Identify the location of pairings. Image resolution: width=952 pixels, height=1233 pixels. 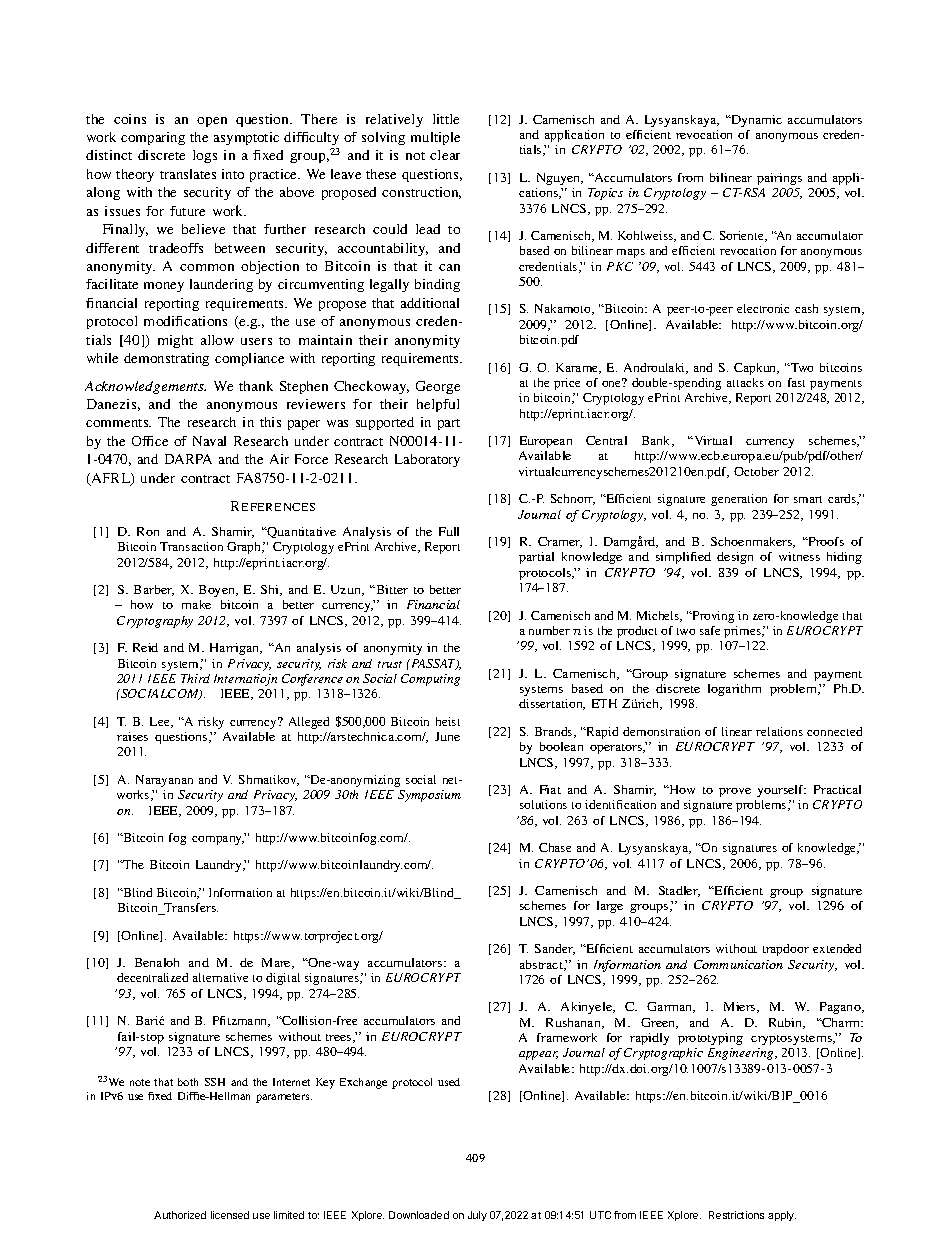
(779, 179).
